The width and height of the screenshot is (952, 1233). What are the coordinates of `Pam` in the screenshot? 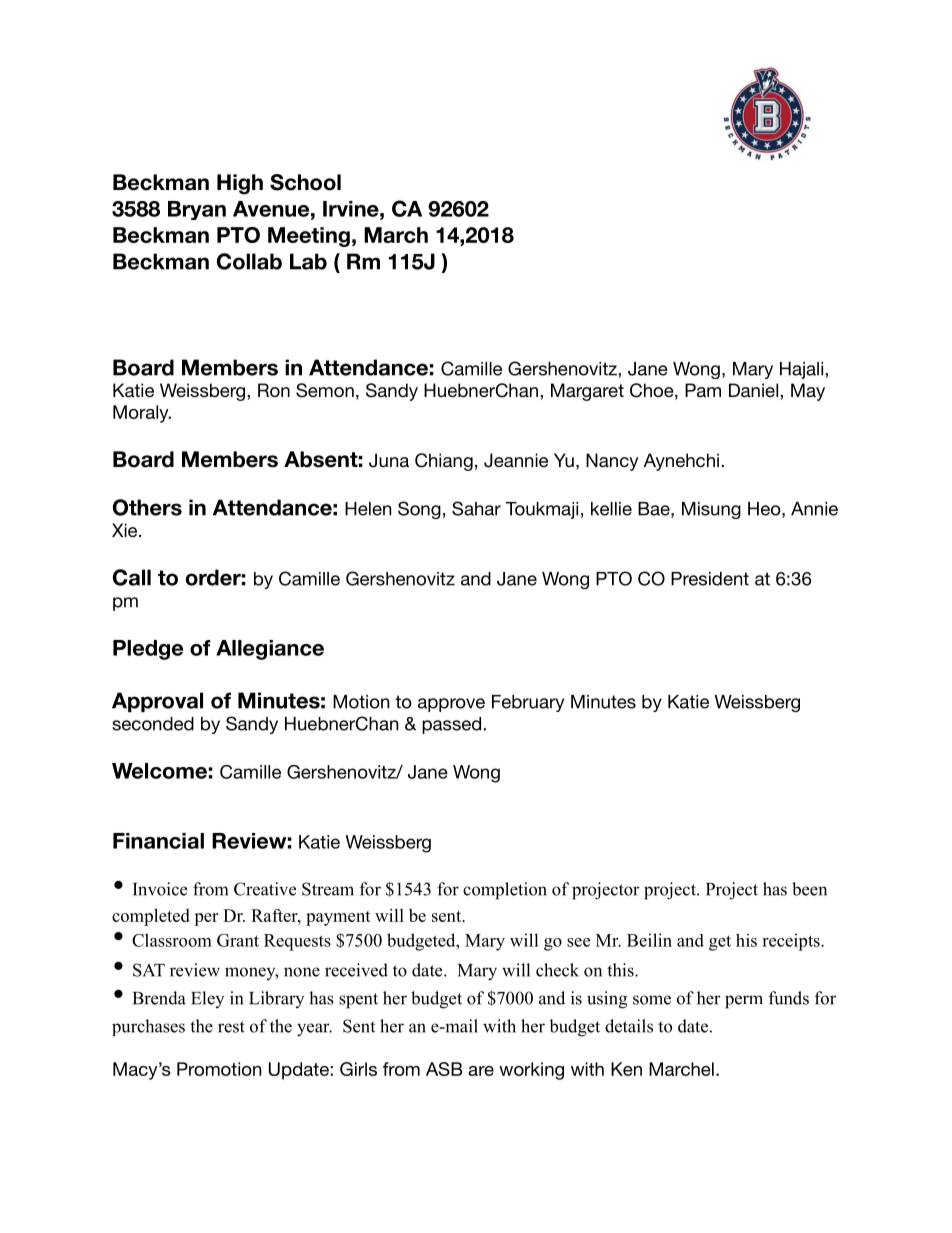 It's located at (703, 390).
